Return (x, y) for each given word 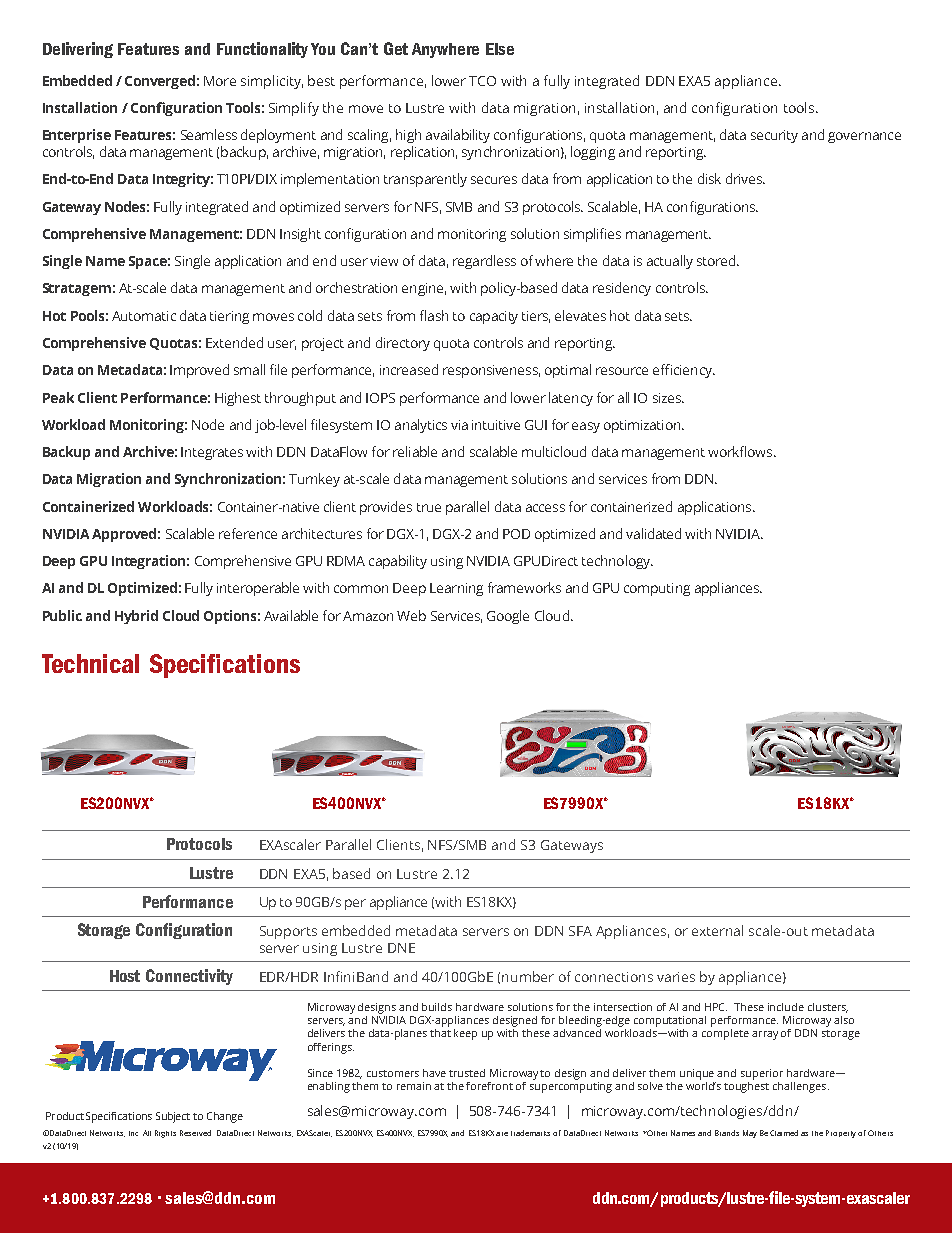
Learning (456, 589)
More (220, 81)
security (774, 136)
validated (653, 533)
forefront (489, 1086)
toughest (746, 1086)
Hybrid (136, 617)
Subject (173, 1117)
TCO (482, 81)
